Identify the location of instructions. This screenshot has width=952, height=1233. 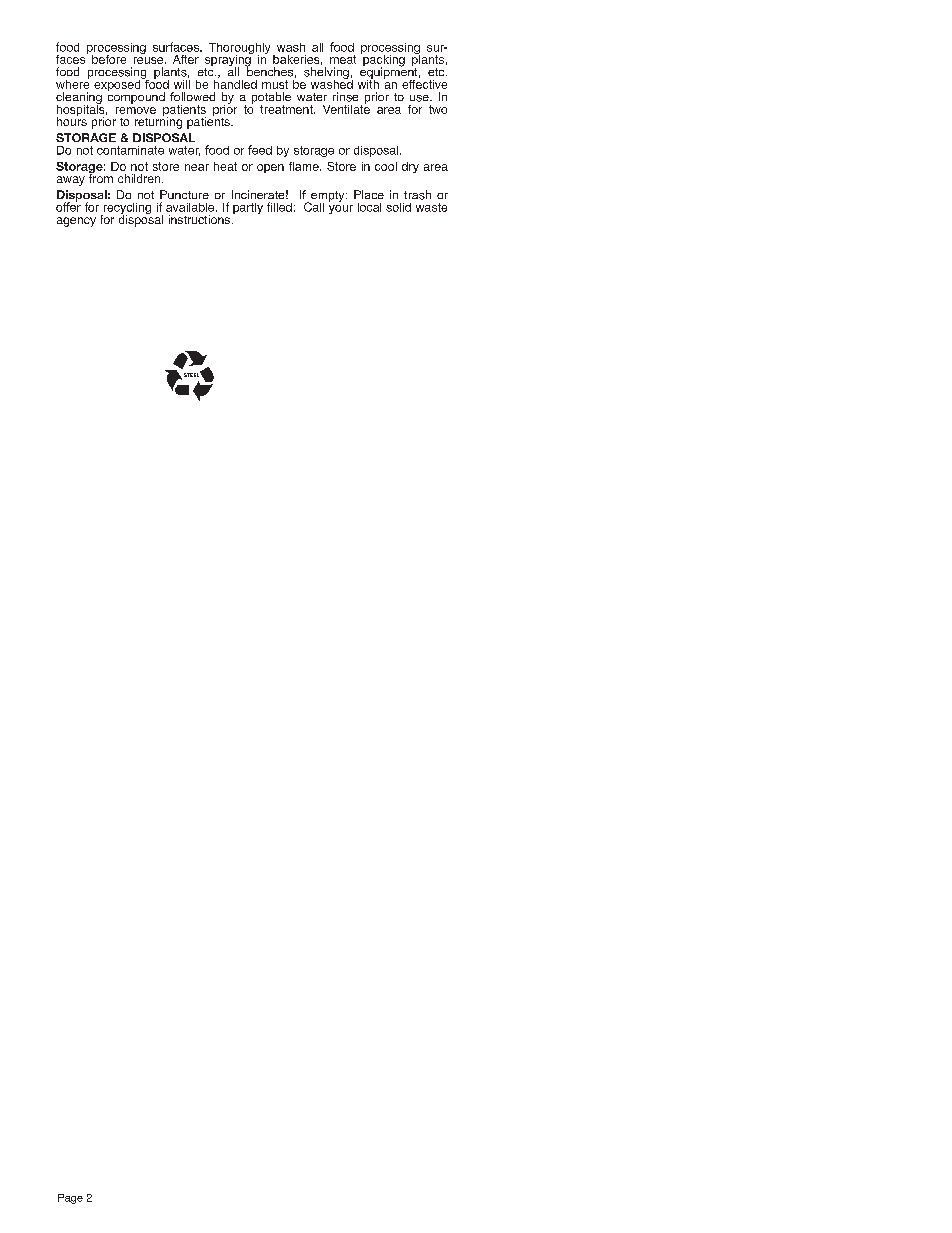
(201, 219).
